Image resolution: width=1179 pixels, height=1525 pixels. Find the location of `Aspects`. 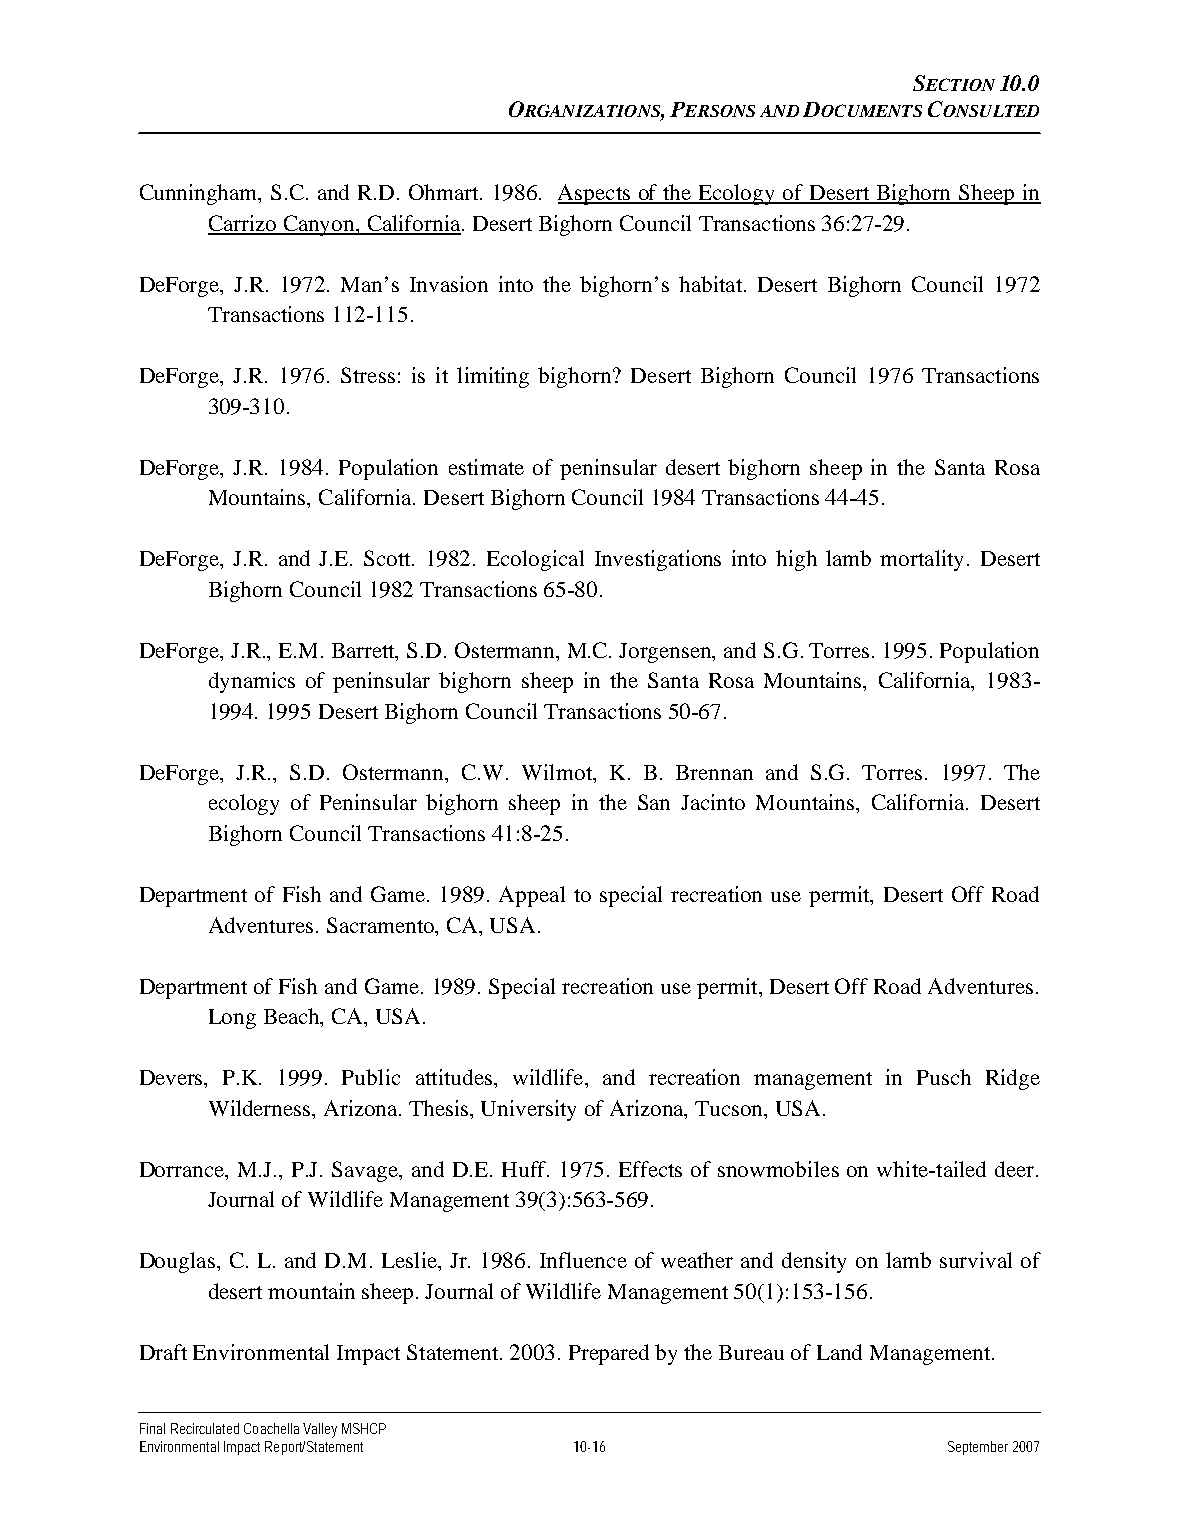

Aspects is located at coordinates (595, 194).
